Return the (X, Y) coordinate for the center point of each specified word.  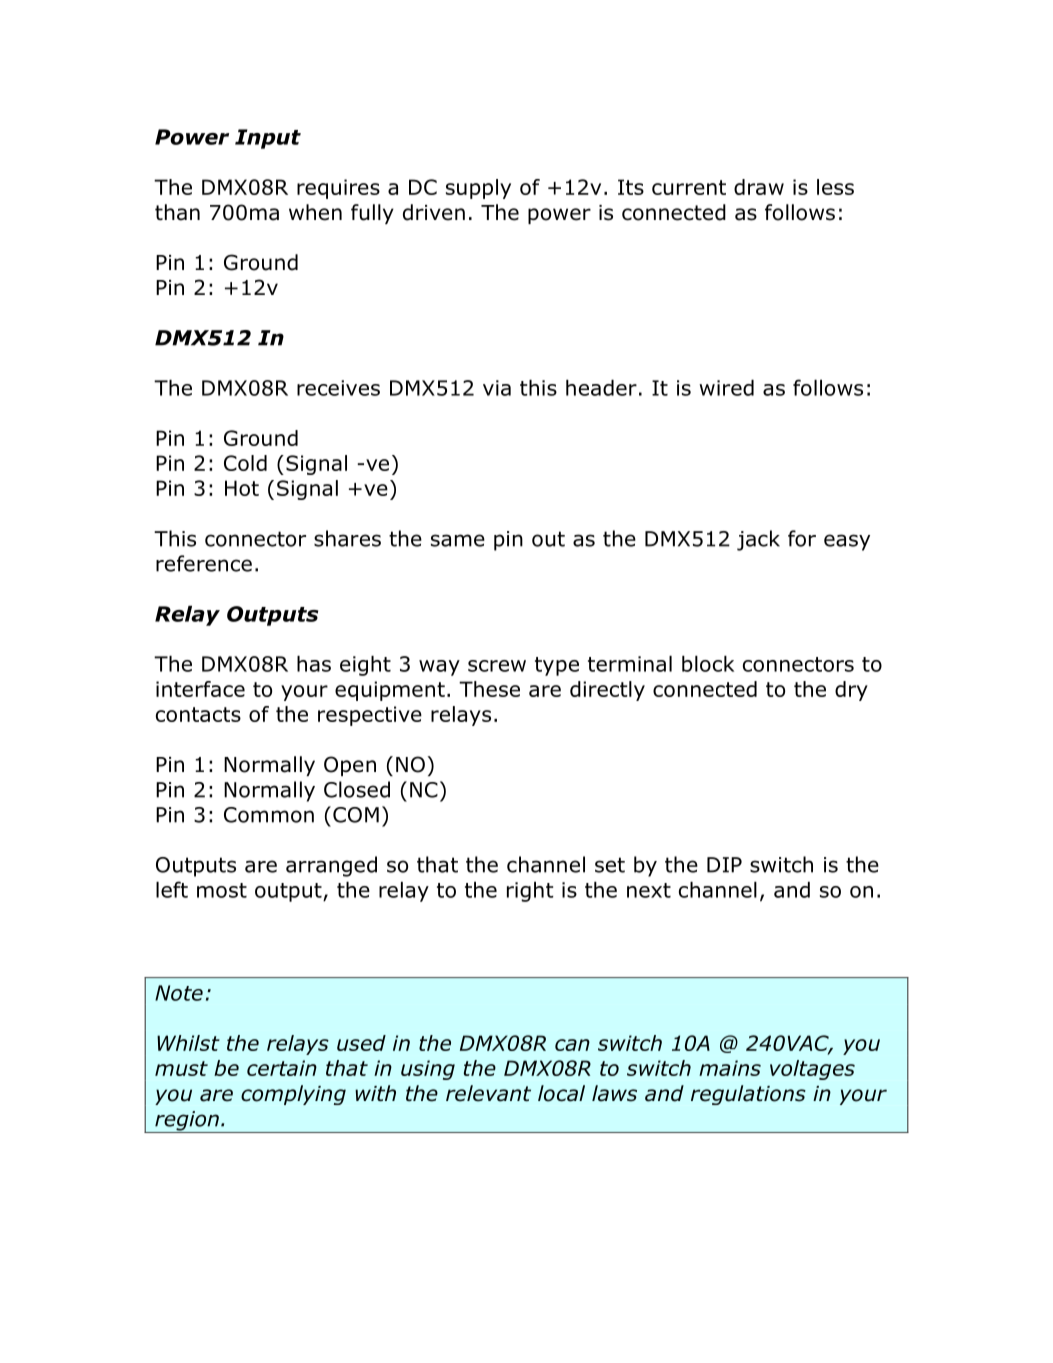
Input (268, 139)
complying (293, 1095)
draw (759, 187)
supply (478, 189)
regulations (748, 1095)
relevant (488, 1093)
